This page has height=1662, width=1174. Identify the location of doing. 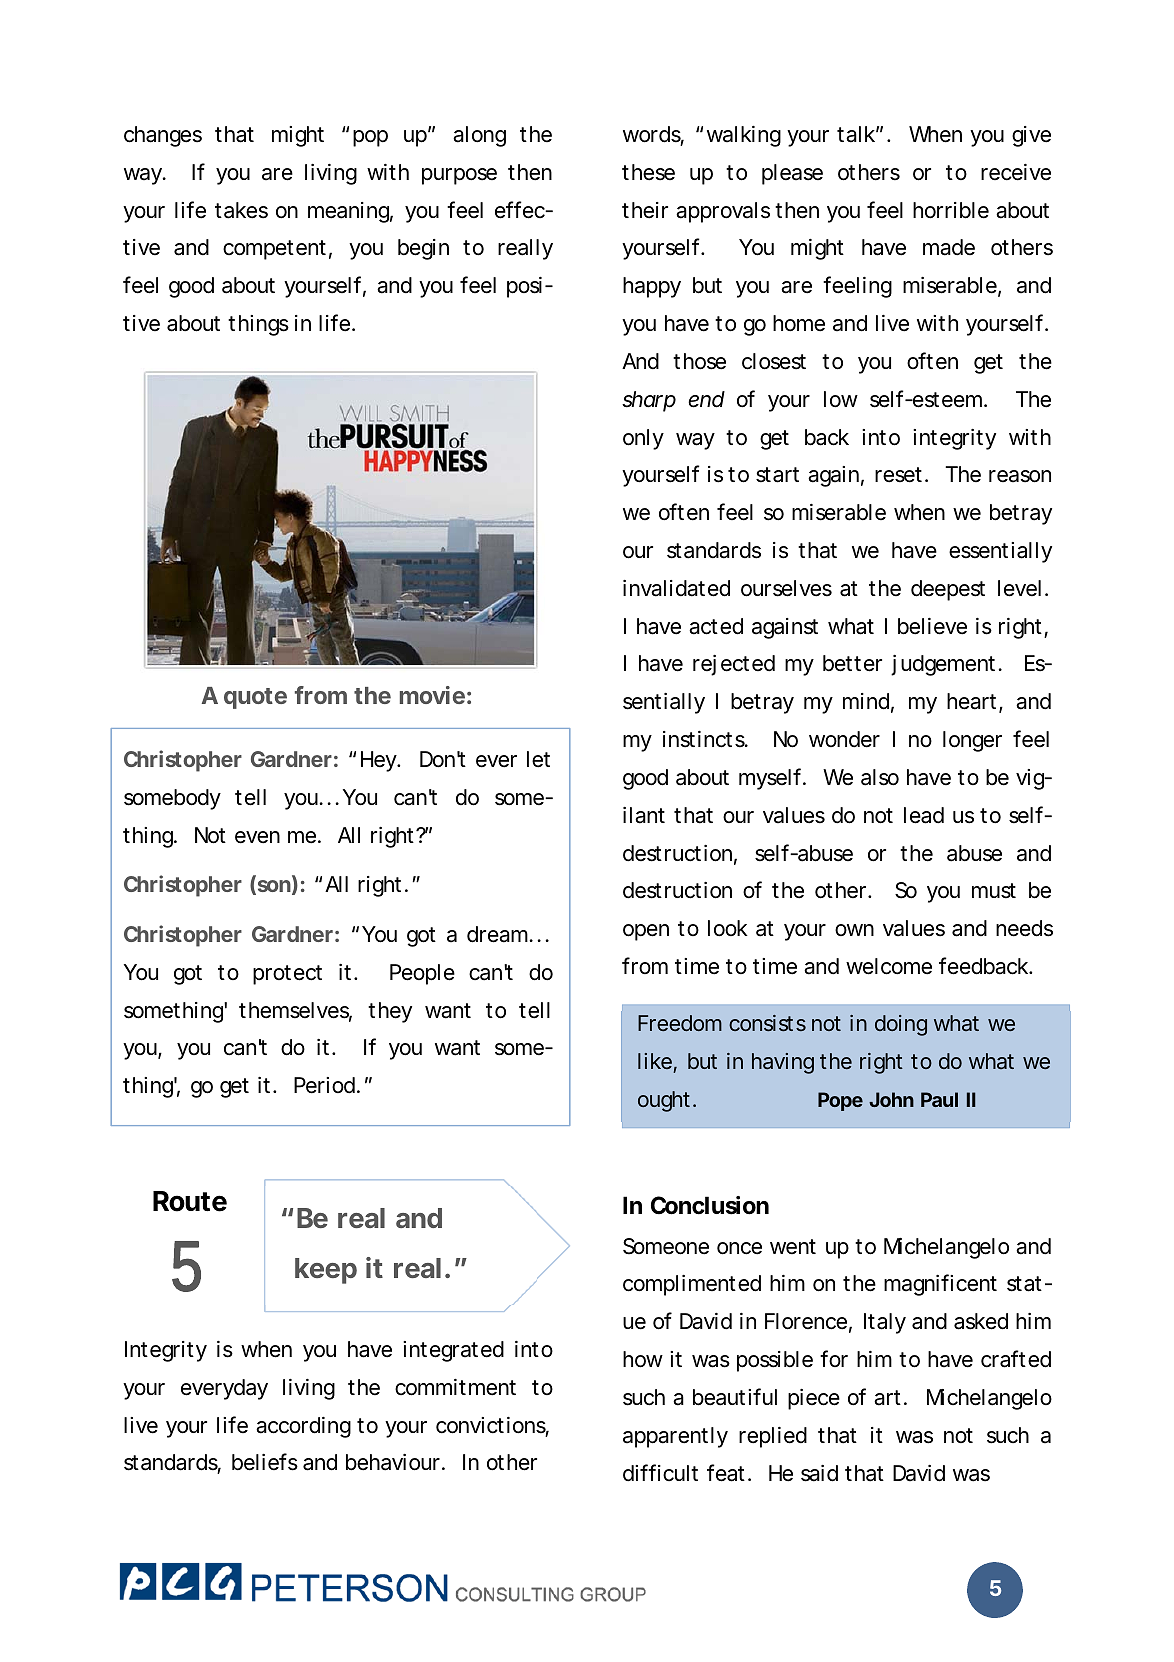
(901, 1025).
